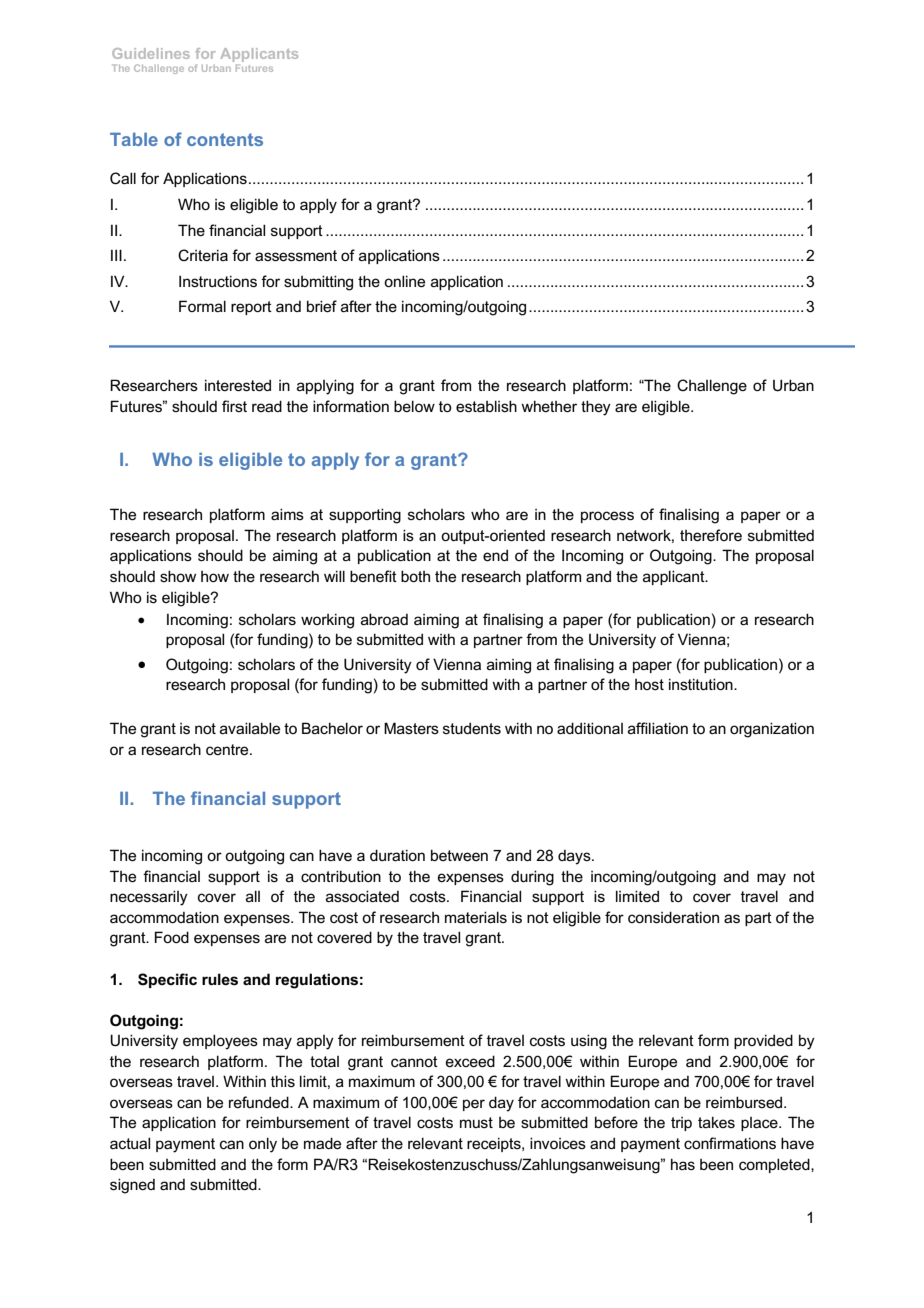  Describe the element at coordinates (673, 917) in the page. I see `consideration` at that location.
